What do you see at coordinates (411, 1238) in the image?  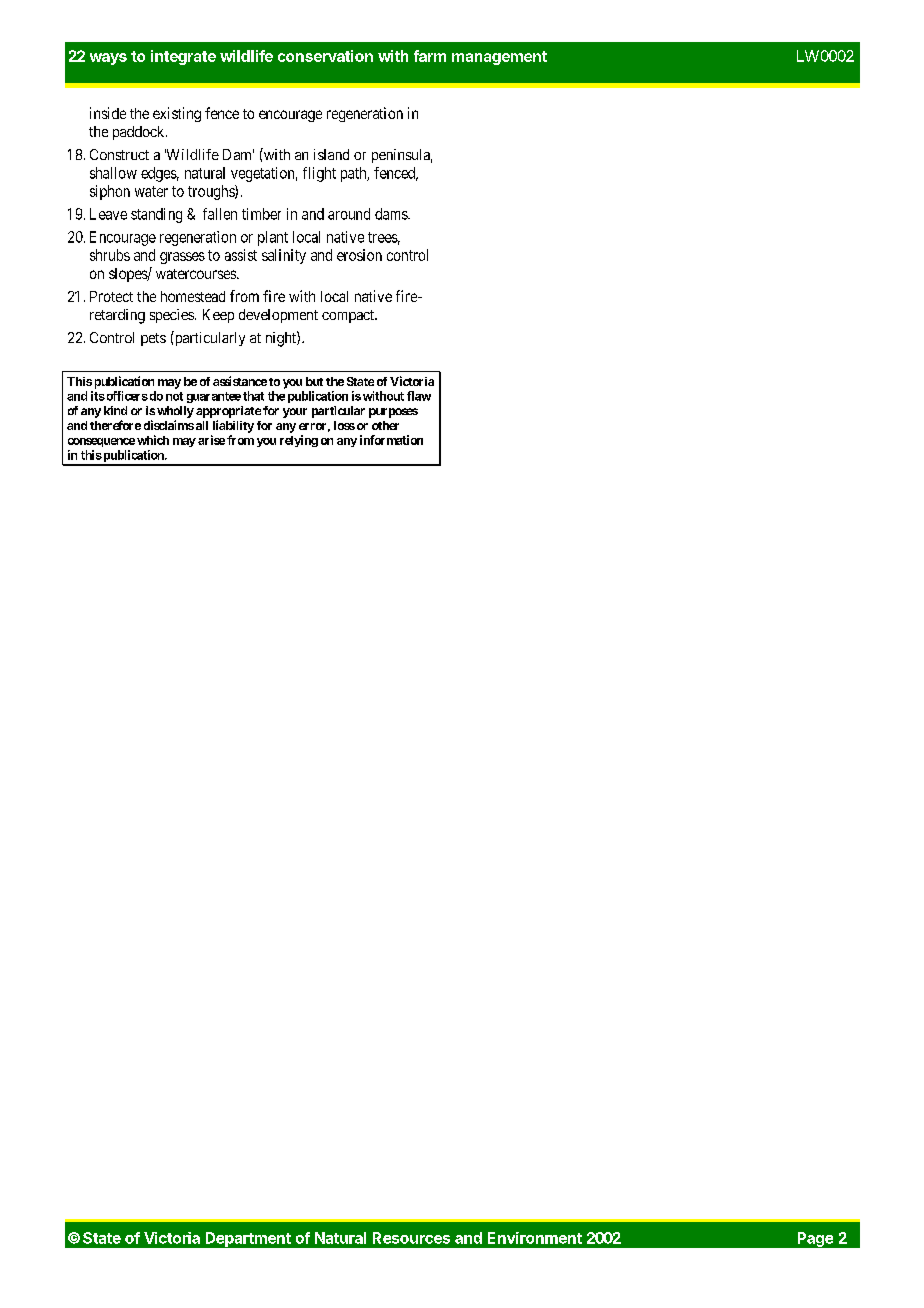 I see `Resources` at bounding box center [411, 1238].
